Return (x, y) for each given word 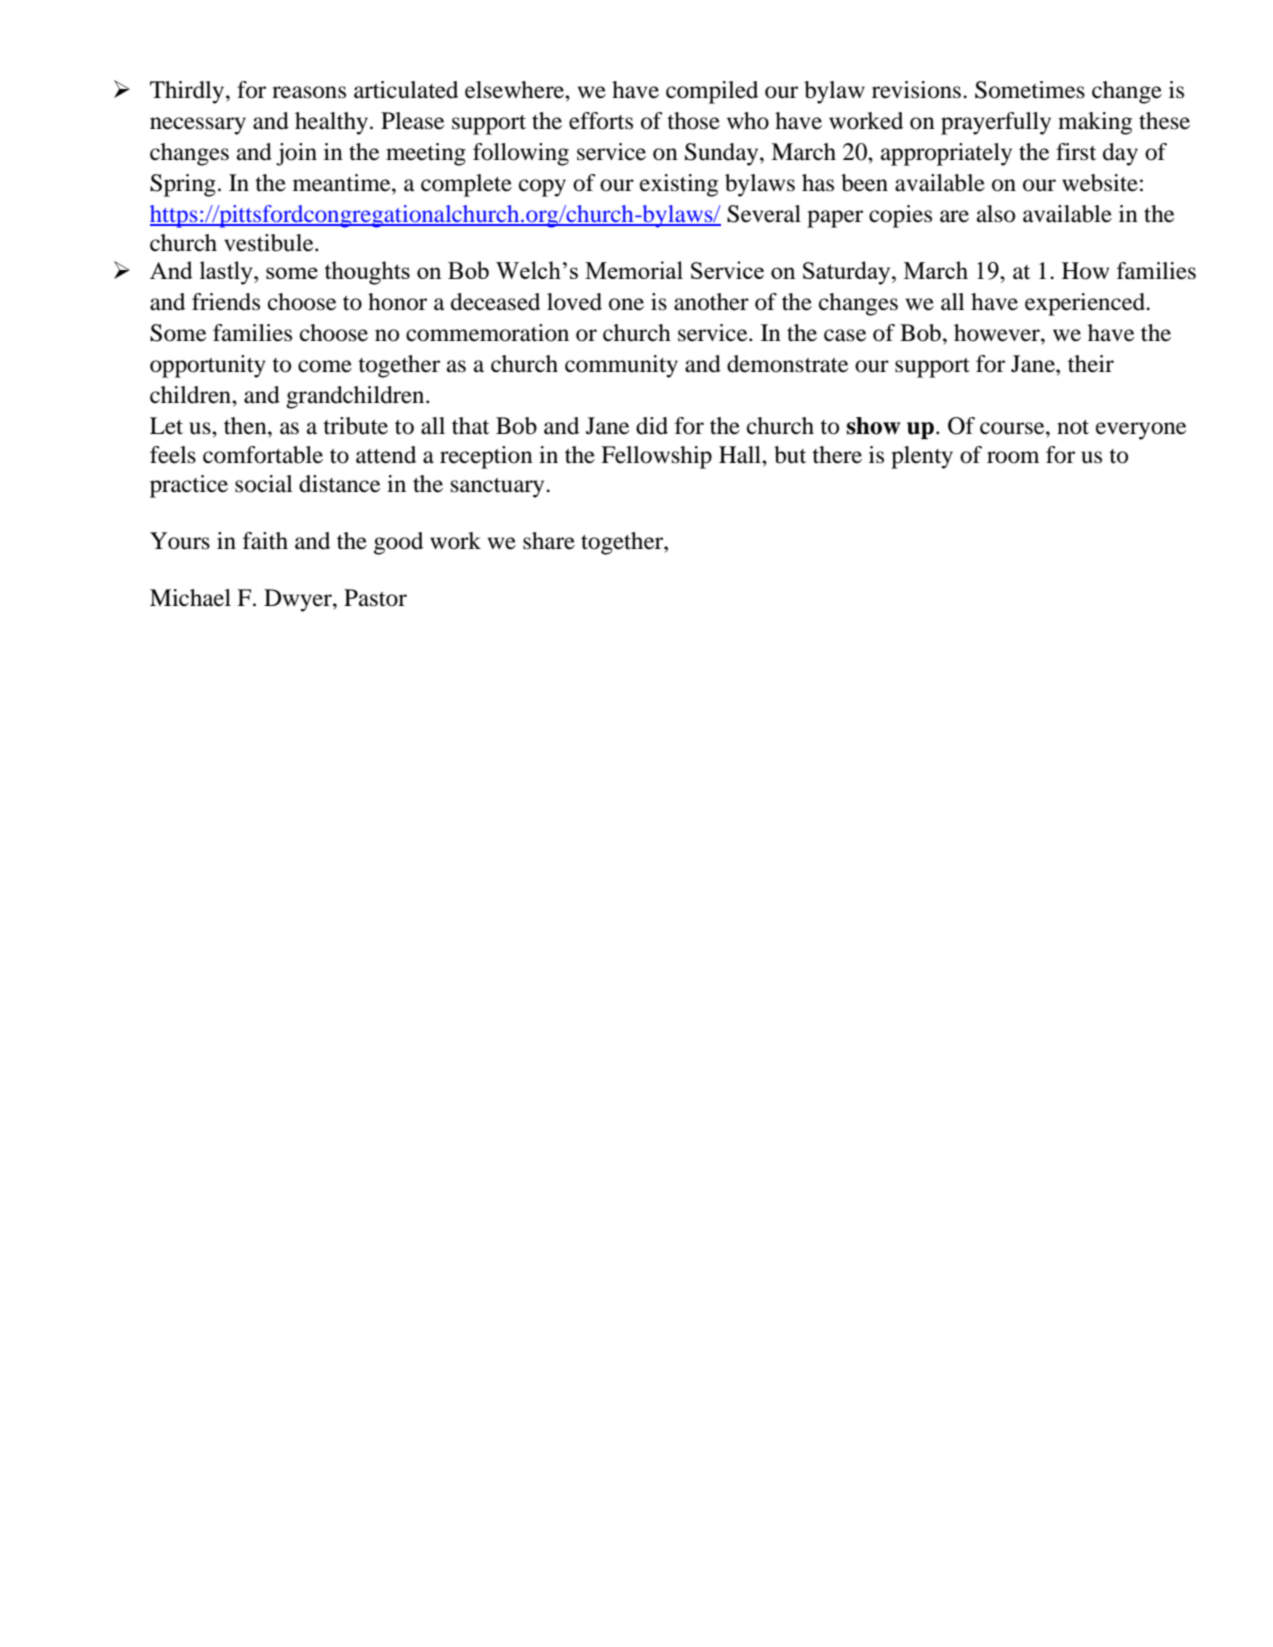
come (325, 366)
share (549, 541)
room (1013, 457)
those (693, 121)
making (1095, 123)
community (621, 366)
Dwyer (299, 600)
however (998, 333)
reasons (309, 92)
